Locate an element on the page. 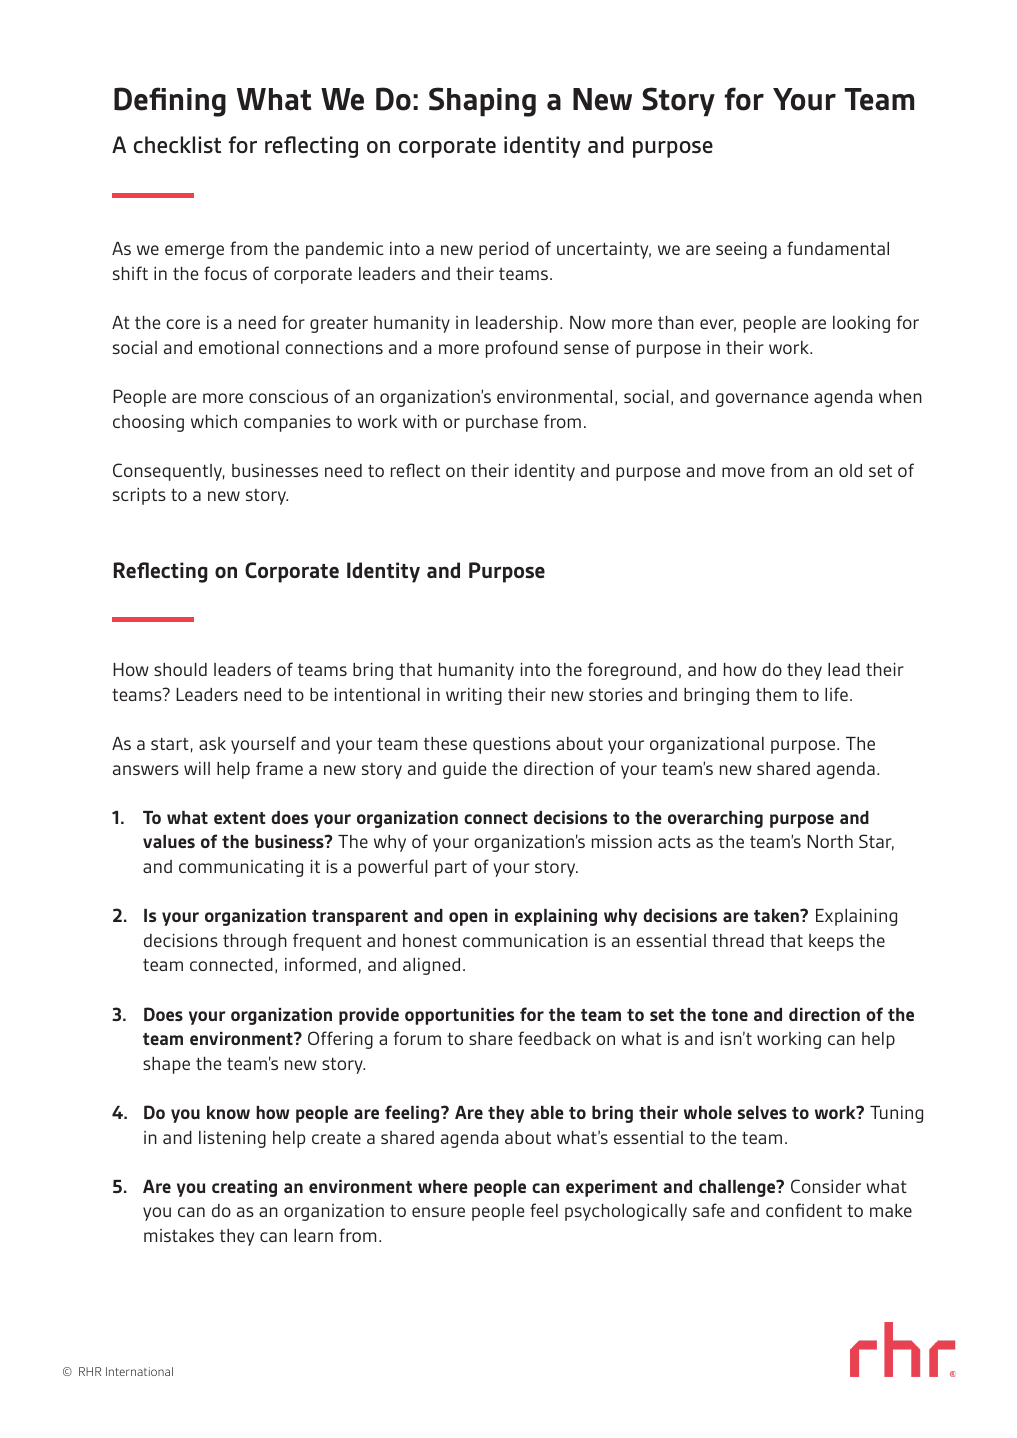 This image has height=1438, width=1017. purchase is located at coordinates (502, 423).
